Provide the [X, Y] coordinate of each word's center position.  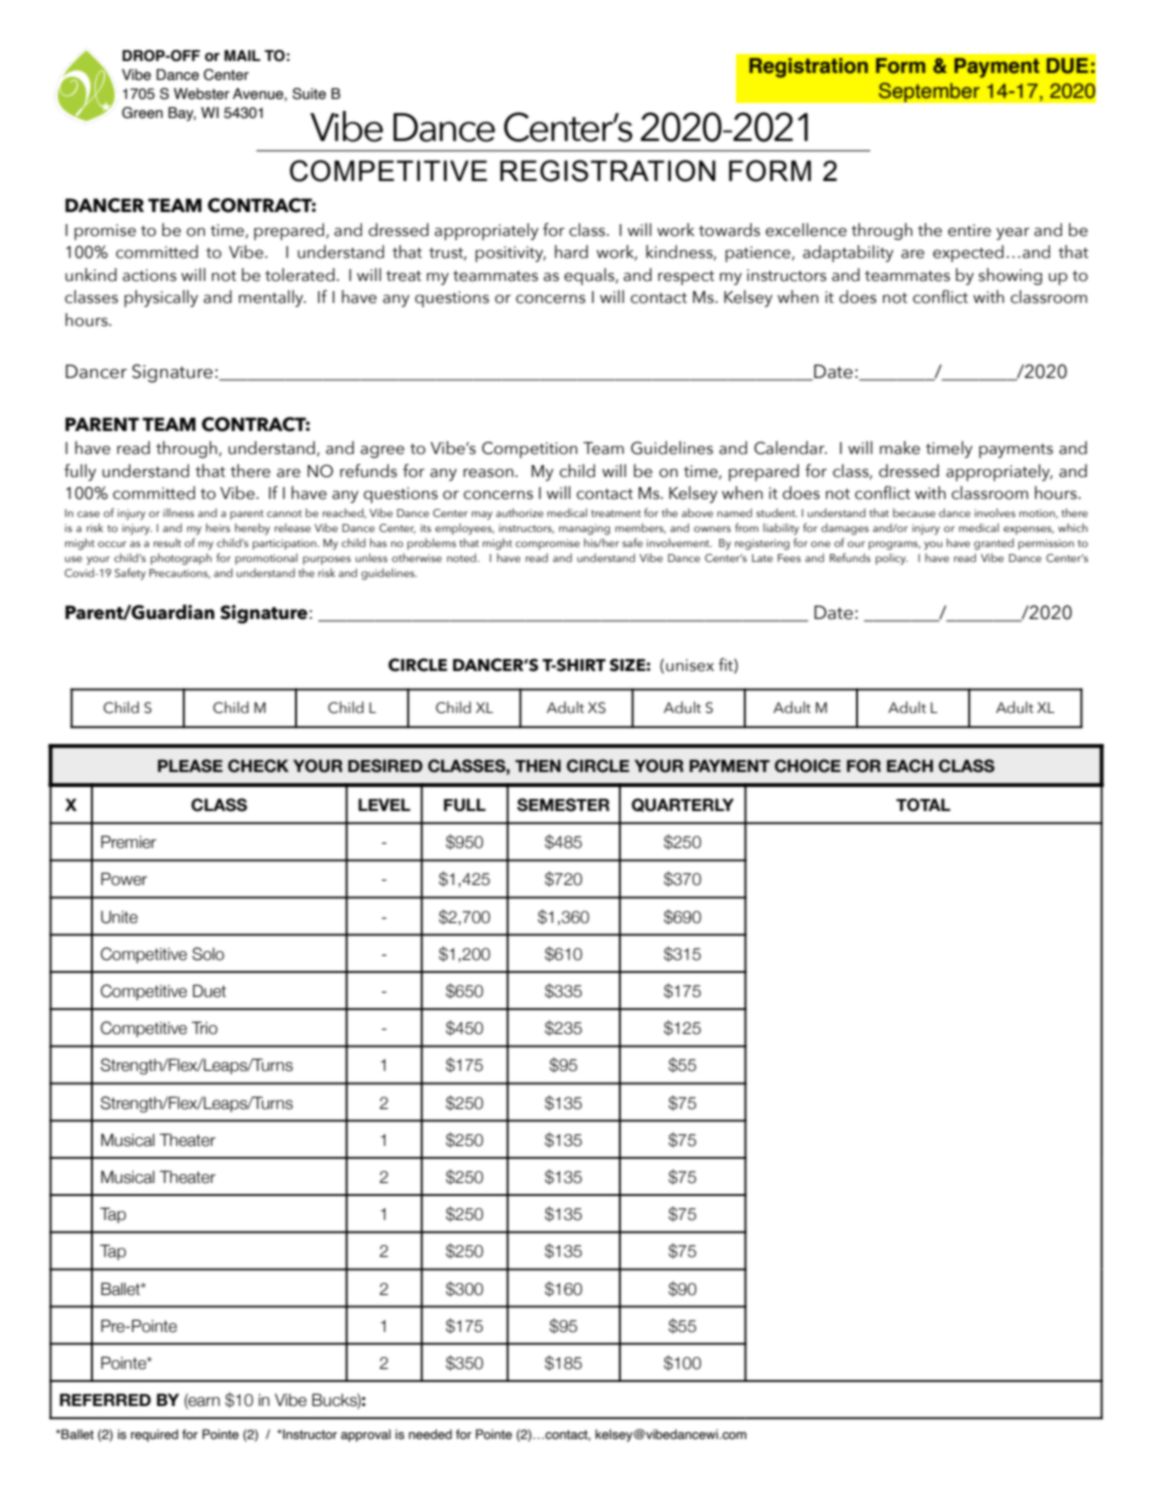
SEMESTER [563, 805]
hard [571, 252]
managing [584, 529]
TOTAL [923, 805]
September [929, 92]
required [154, 1435]
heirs [218, 527]
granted [994, 544]
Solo [208, 954]
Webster [202, 94]
